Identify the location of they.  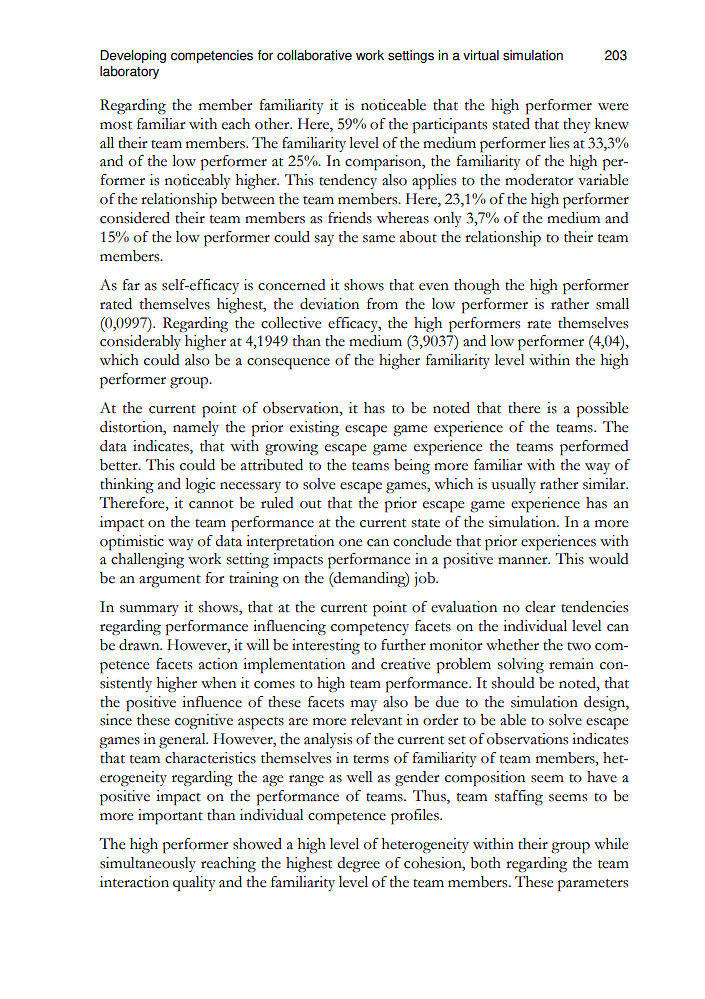
(576, 125).
